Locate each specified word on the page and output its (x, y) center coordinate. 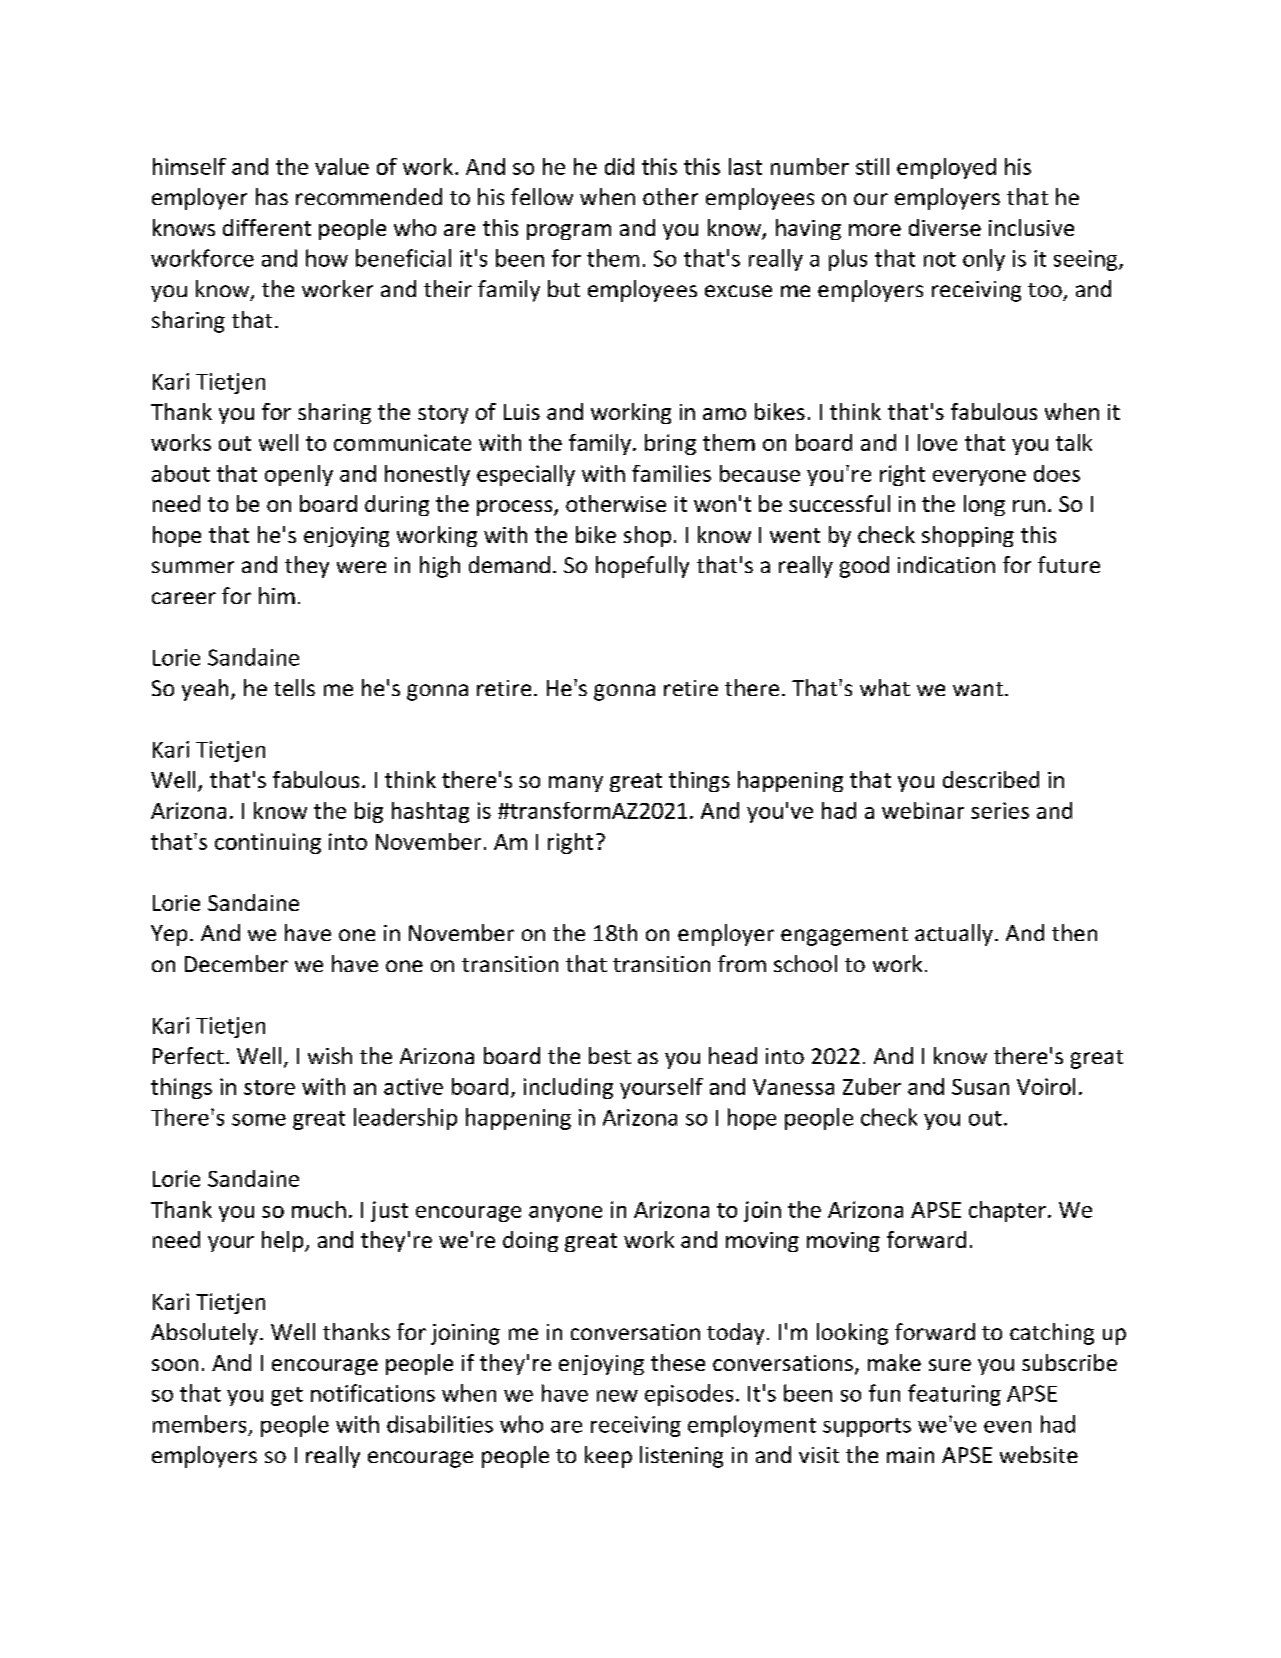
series (1000, 810)
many (576, 784)
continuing (268, 843)
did (619, 166)
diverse (945, 227)
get (287, 1396)
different (267, 227)
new (617, 1396)
